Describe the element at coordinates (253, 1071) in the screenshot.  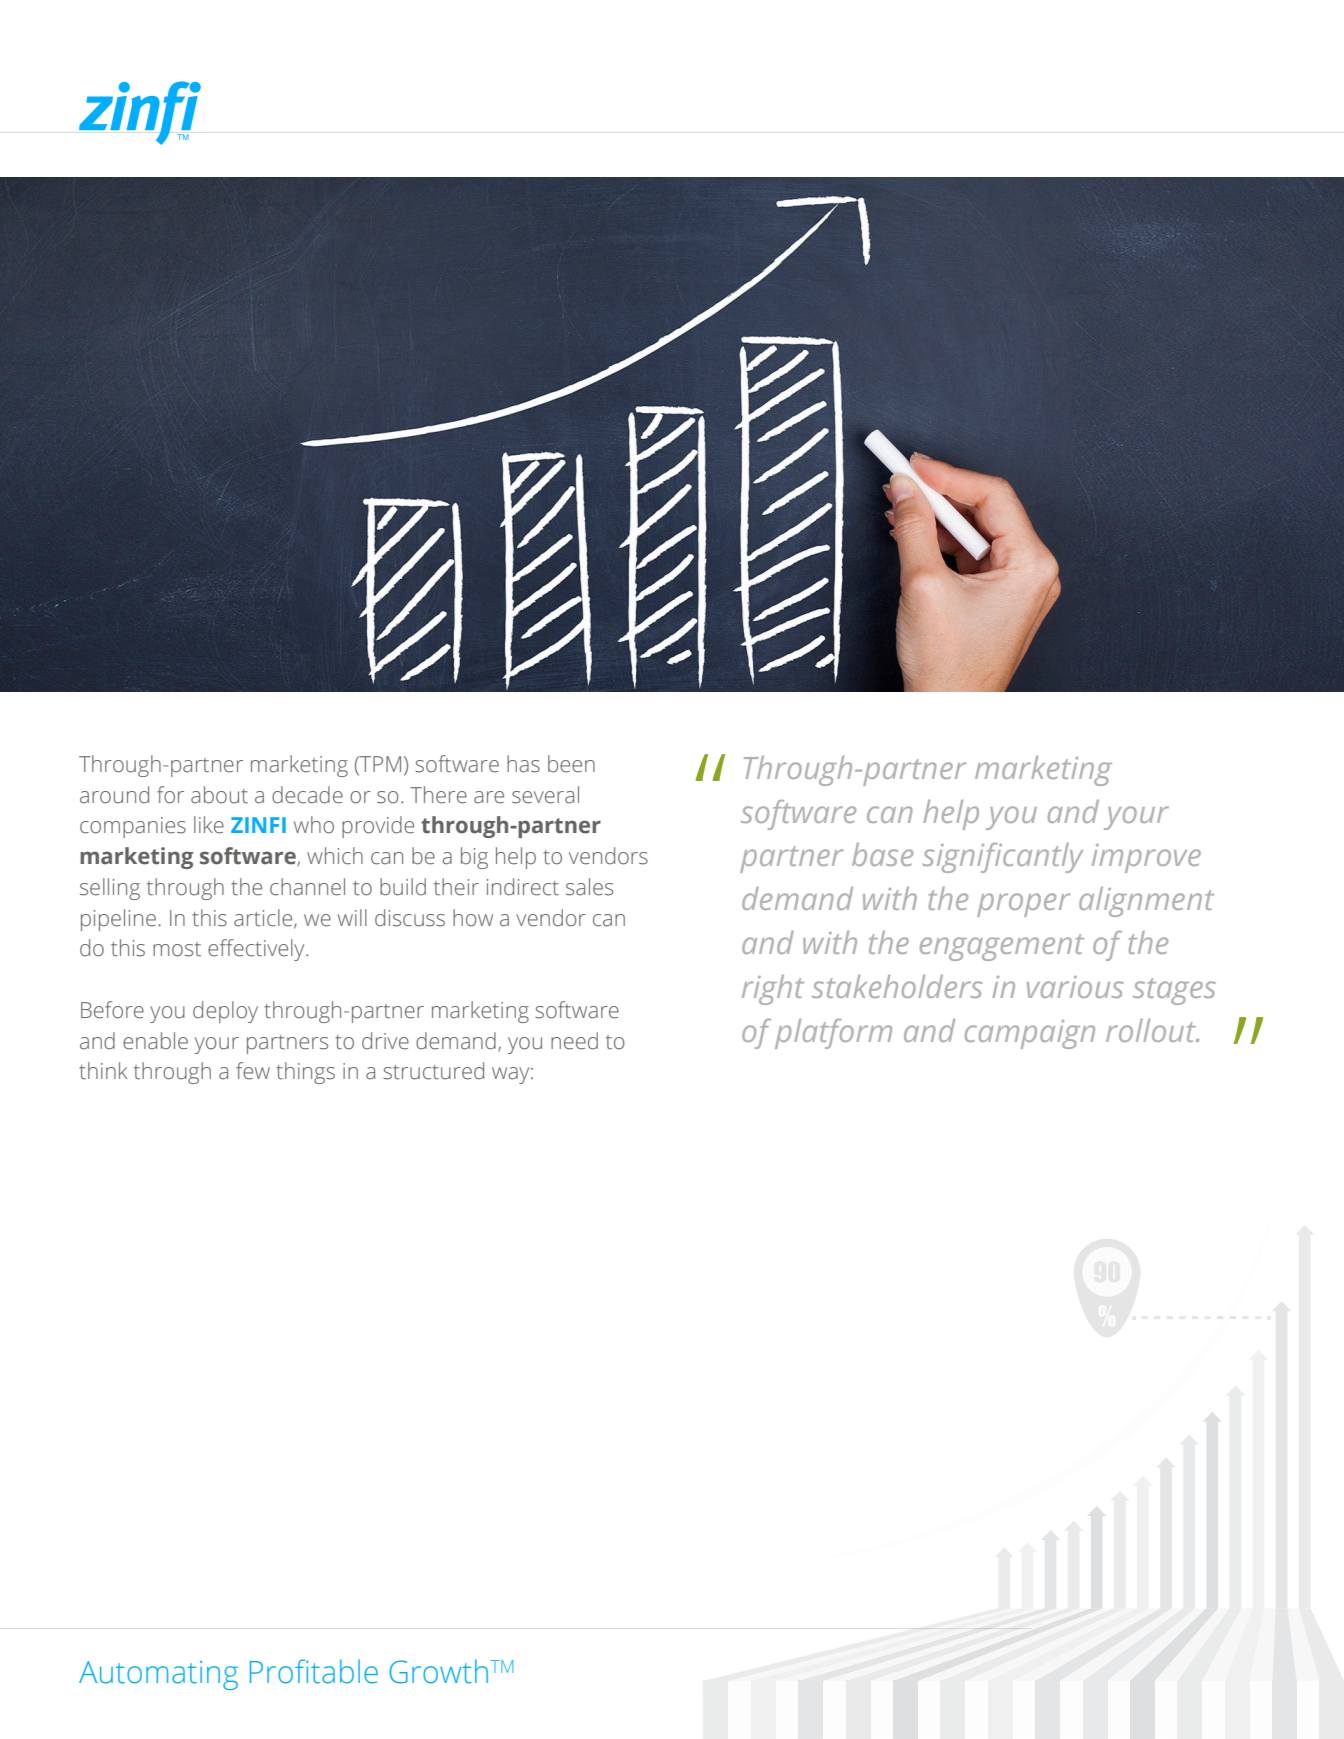
I see `few` at that location.
